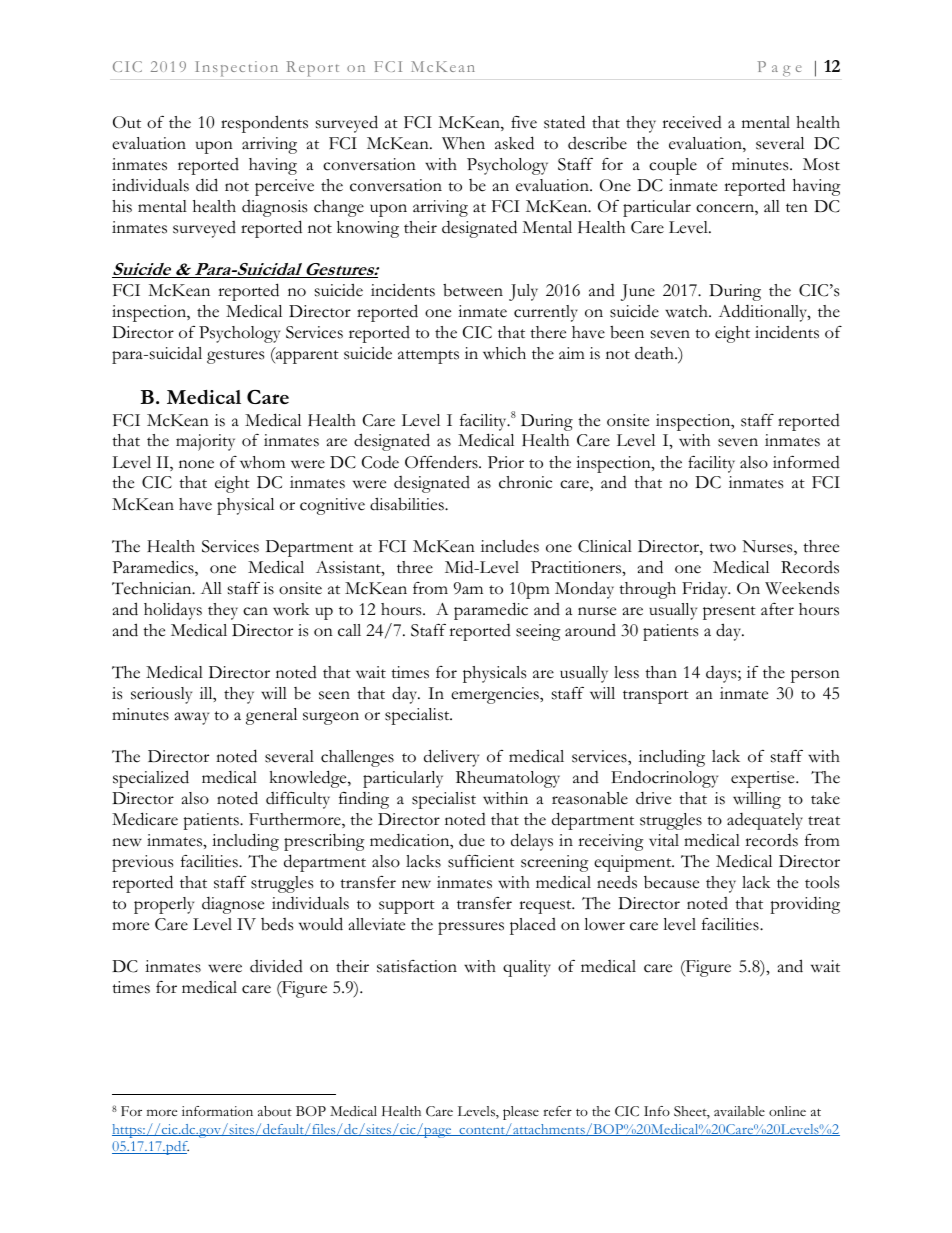  What do you see at coordinates (463, 143) in the image?
I see `When` at bounding box center [463, 143].
